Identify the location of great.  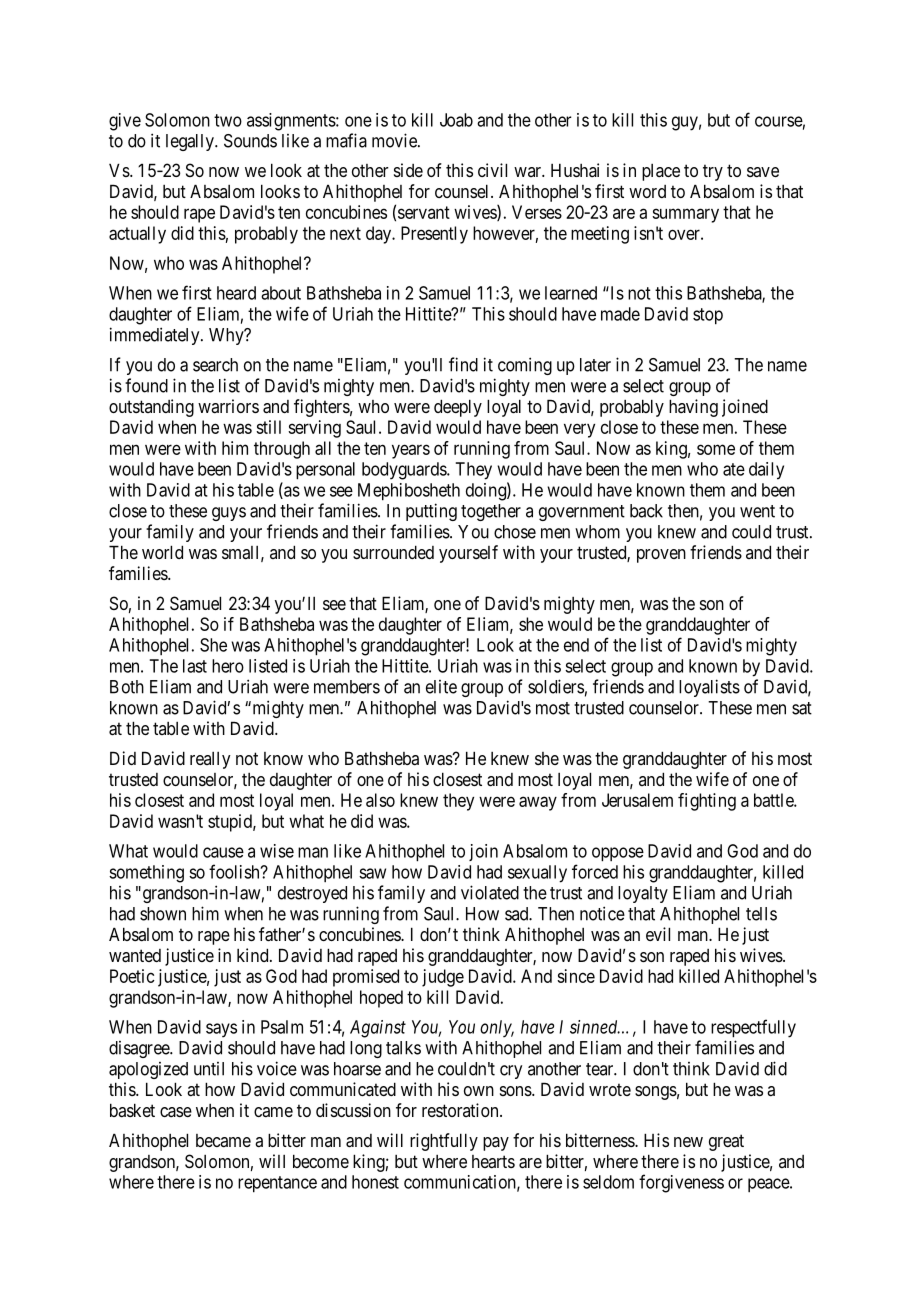
(726, 1142).
